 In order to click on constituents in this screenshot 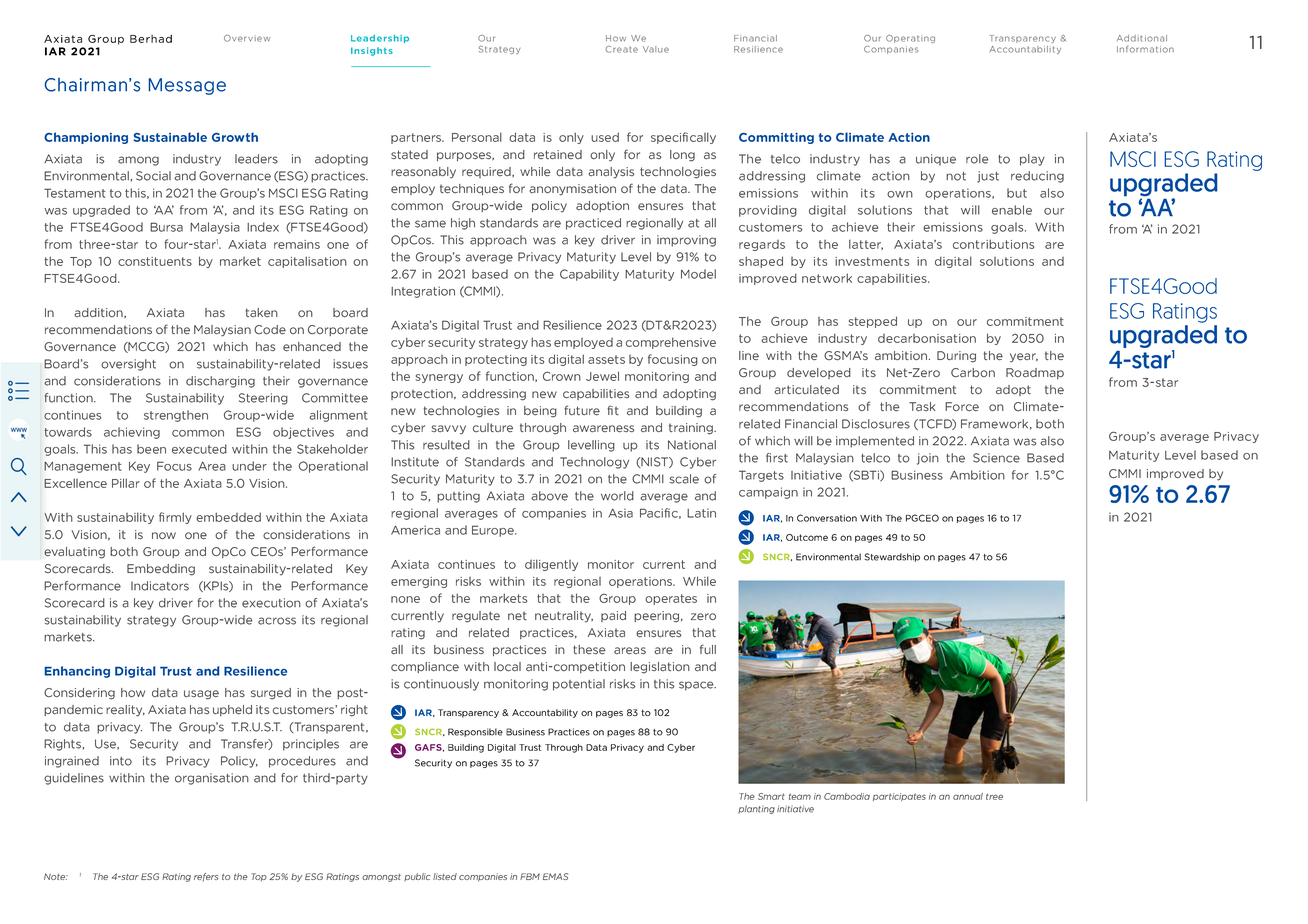, I will do `click(155, 261)`.
